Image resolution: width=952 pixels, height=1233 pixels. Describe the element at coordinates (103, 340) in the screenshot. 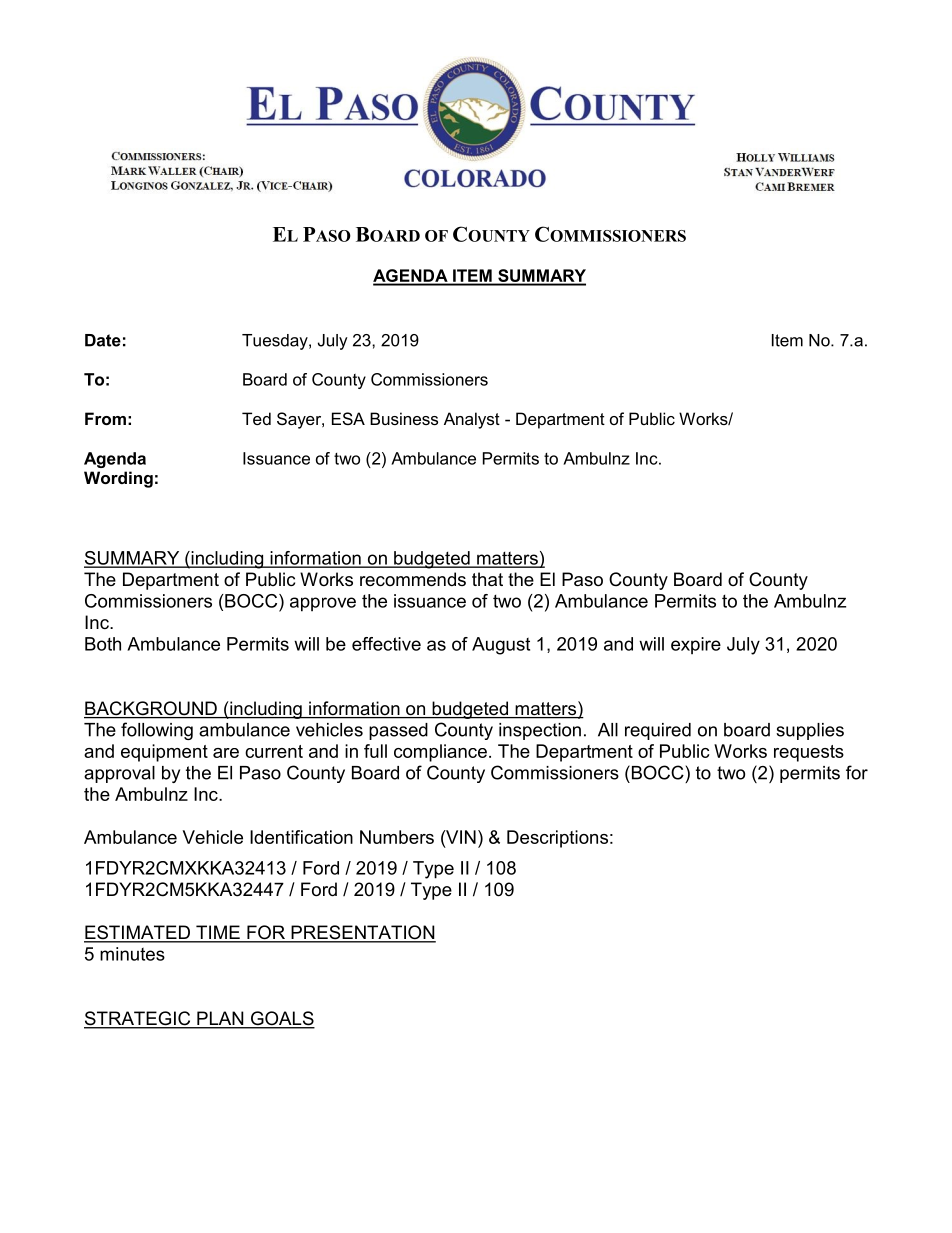

I see `Date` at that location.
